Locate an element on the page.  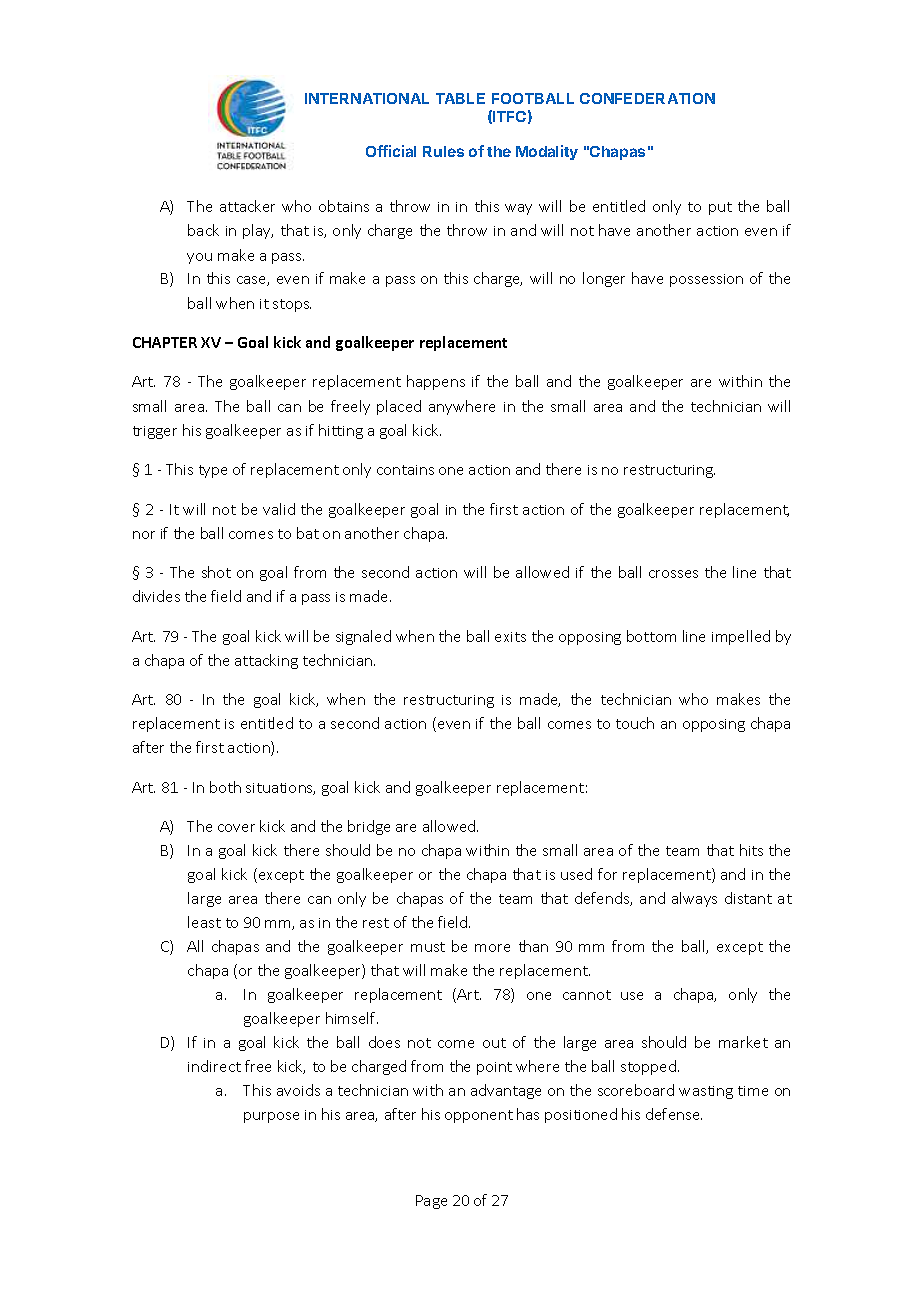
CHAPTER is located at coordinates (165, 342).
